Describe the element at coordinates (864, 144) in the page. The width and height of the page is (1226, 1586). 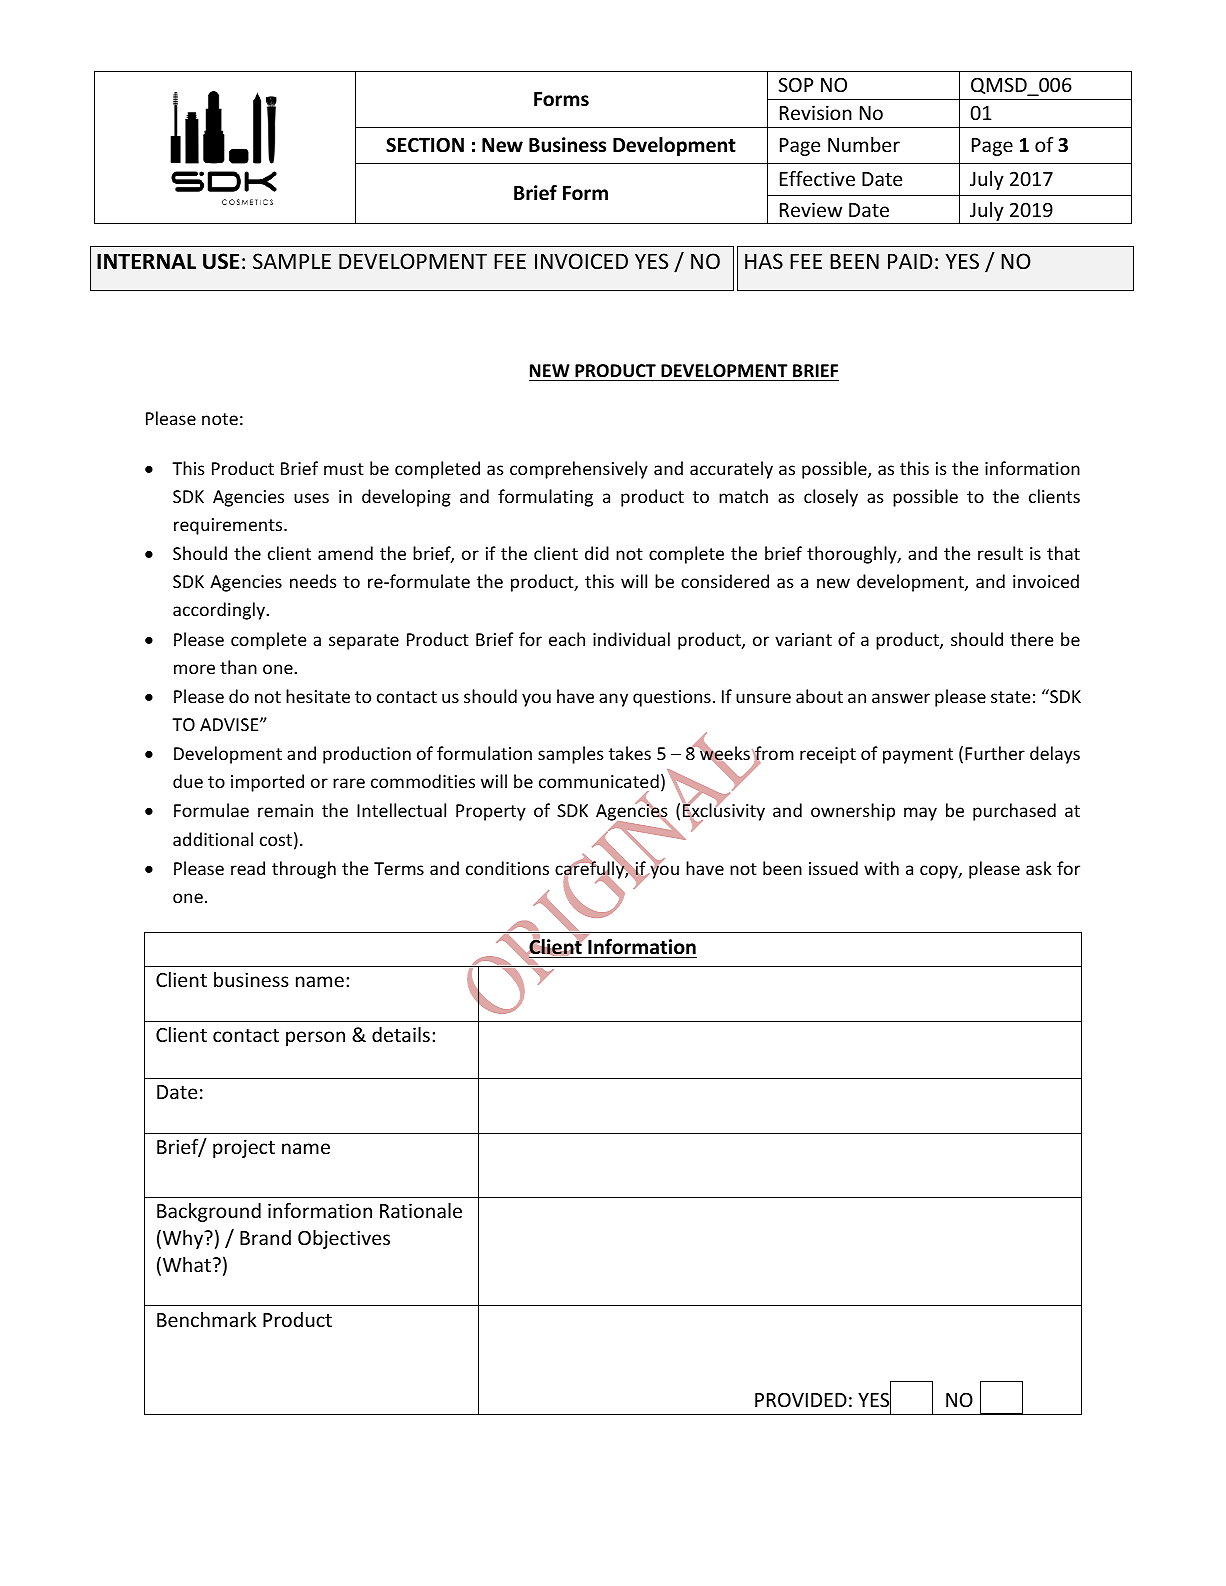
I see `Number` at that location.
